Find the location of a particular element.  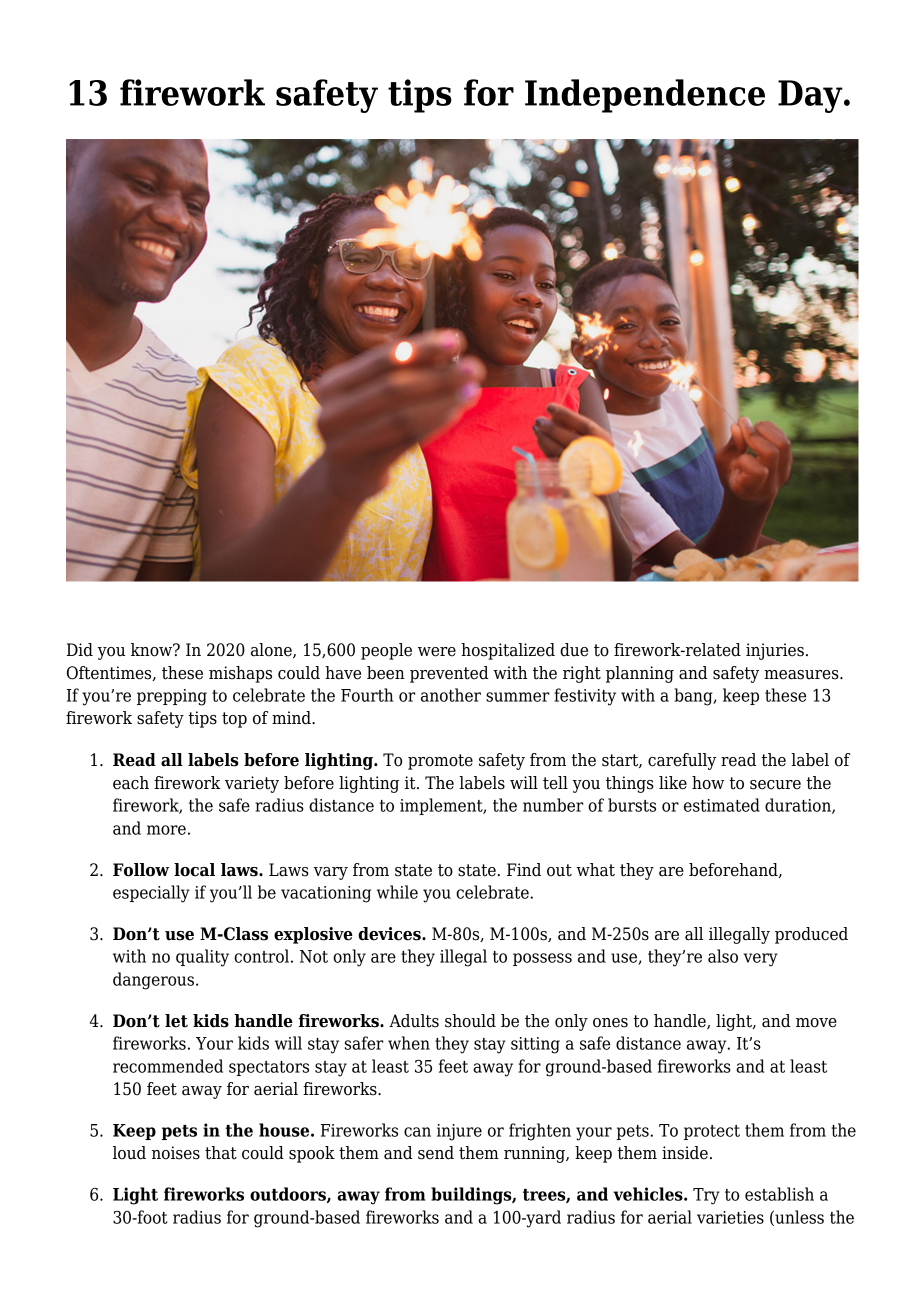

noises is located at coordinates (176, 1153).
